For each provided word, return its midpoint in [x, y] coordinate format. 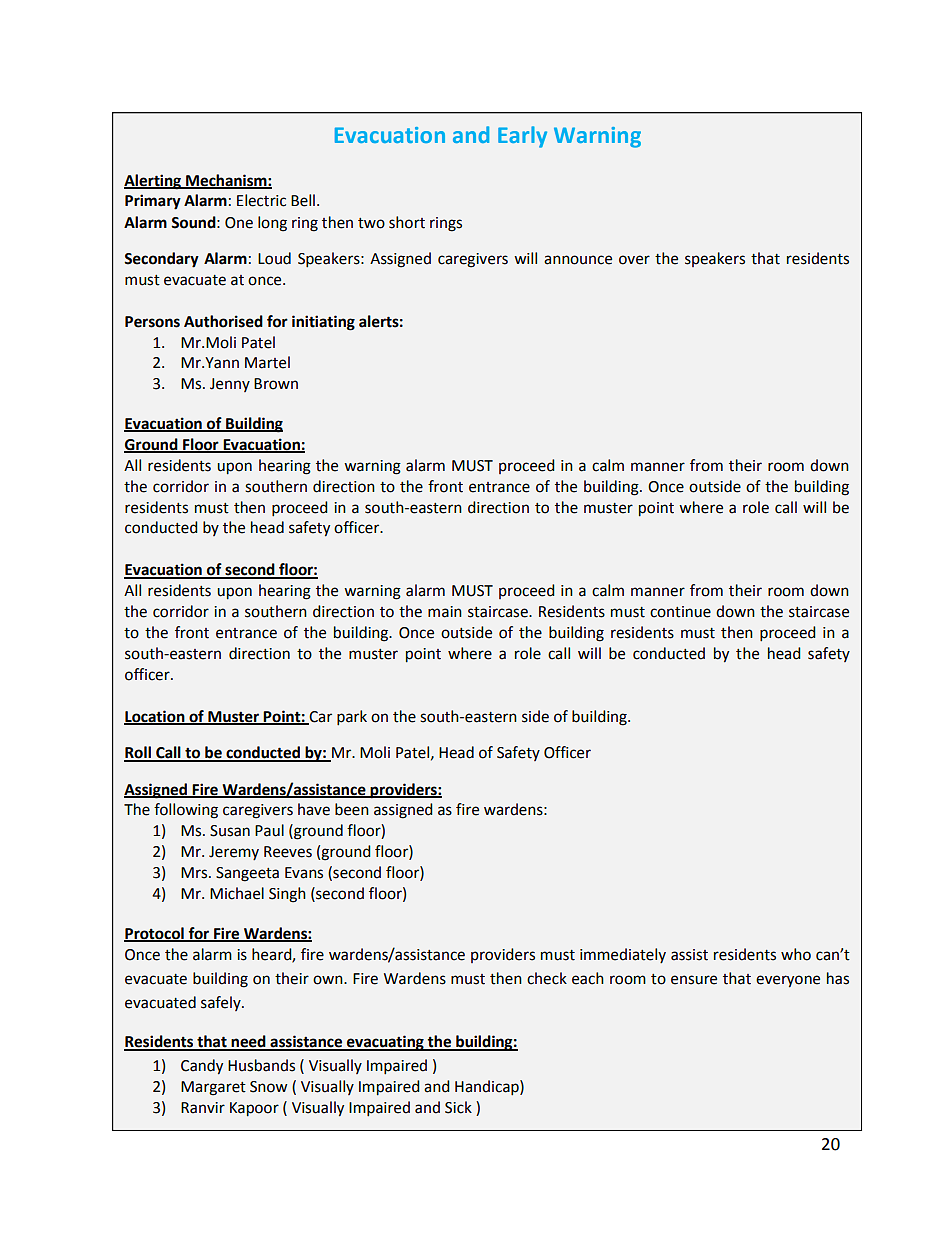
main [445, 612]
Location [155, 717]
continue [680, 612]
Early [522, 137]
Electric [261, 200]
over [634, 260]
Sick [458, 1107]
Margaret [213, 1088]
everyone [788, 981]
